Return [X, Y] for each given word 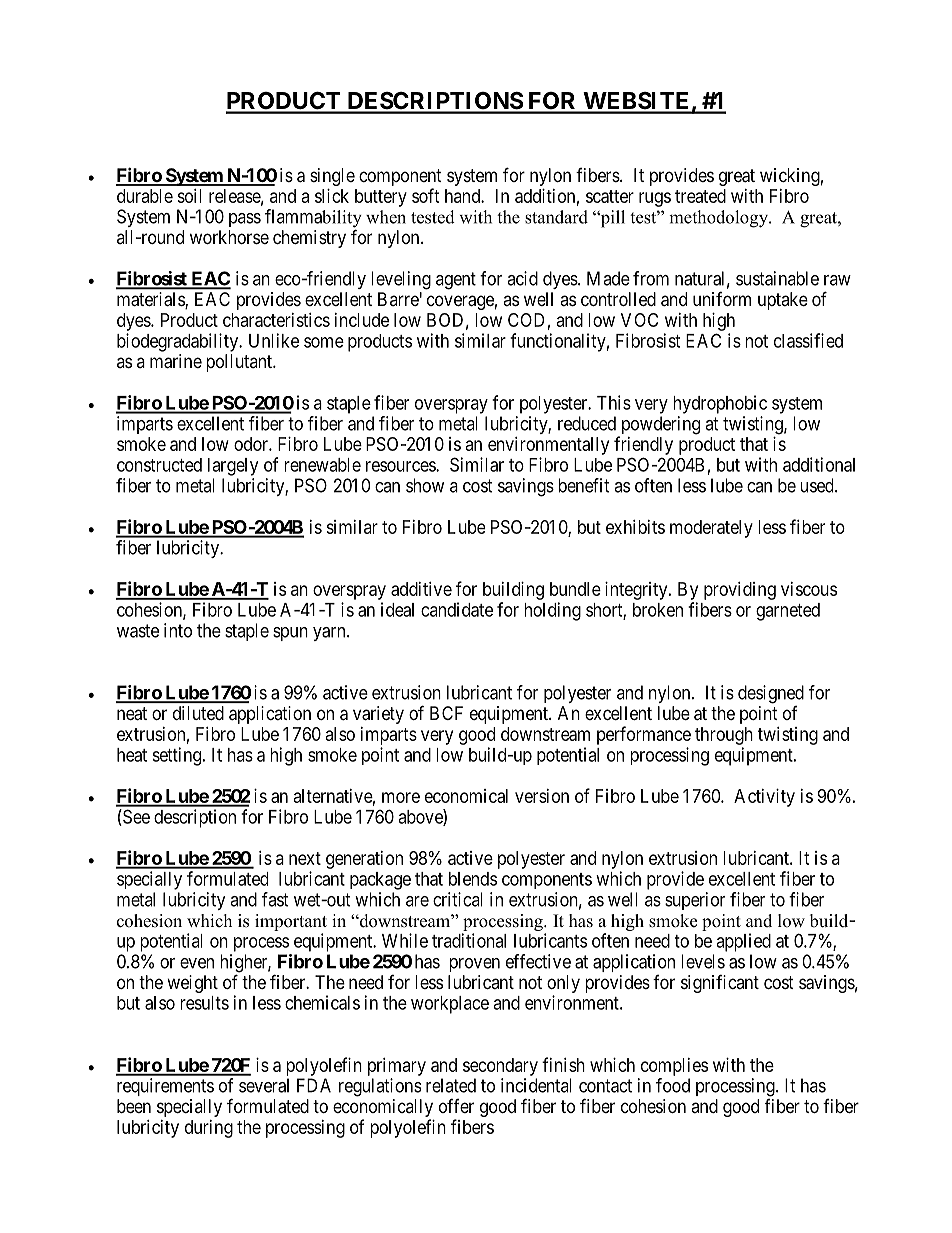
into [178, 630]
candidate [457, 609]
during [209, 1129]
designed [771, 694]
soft [426, 195]
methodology [719, 219]
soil [189, 196]
